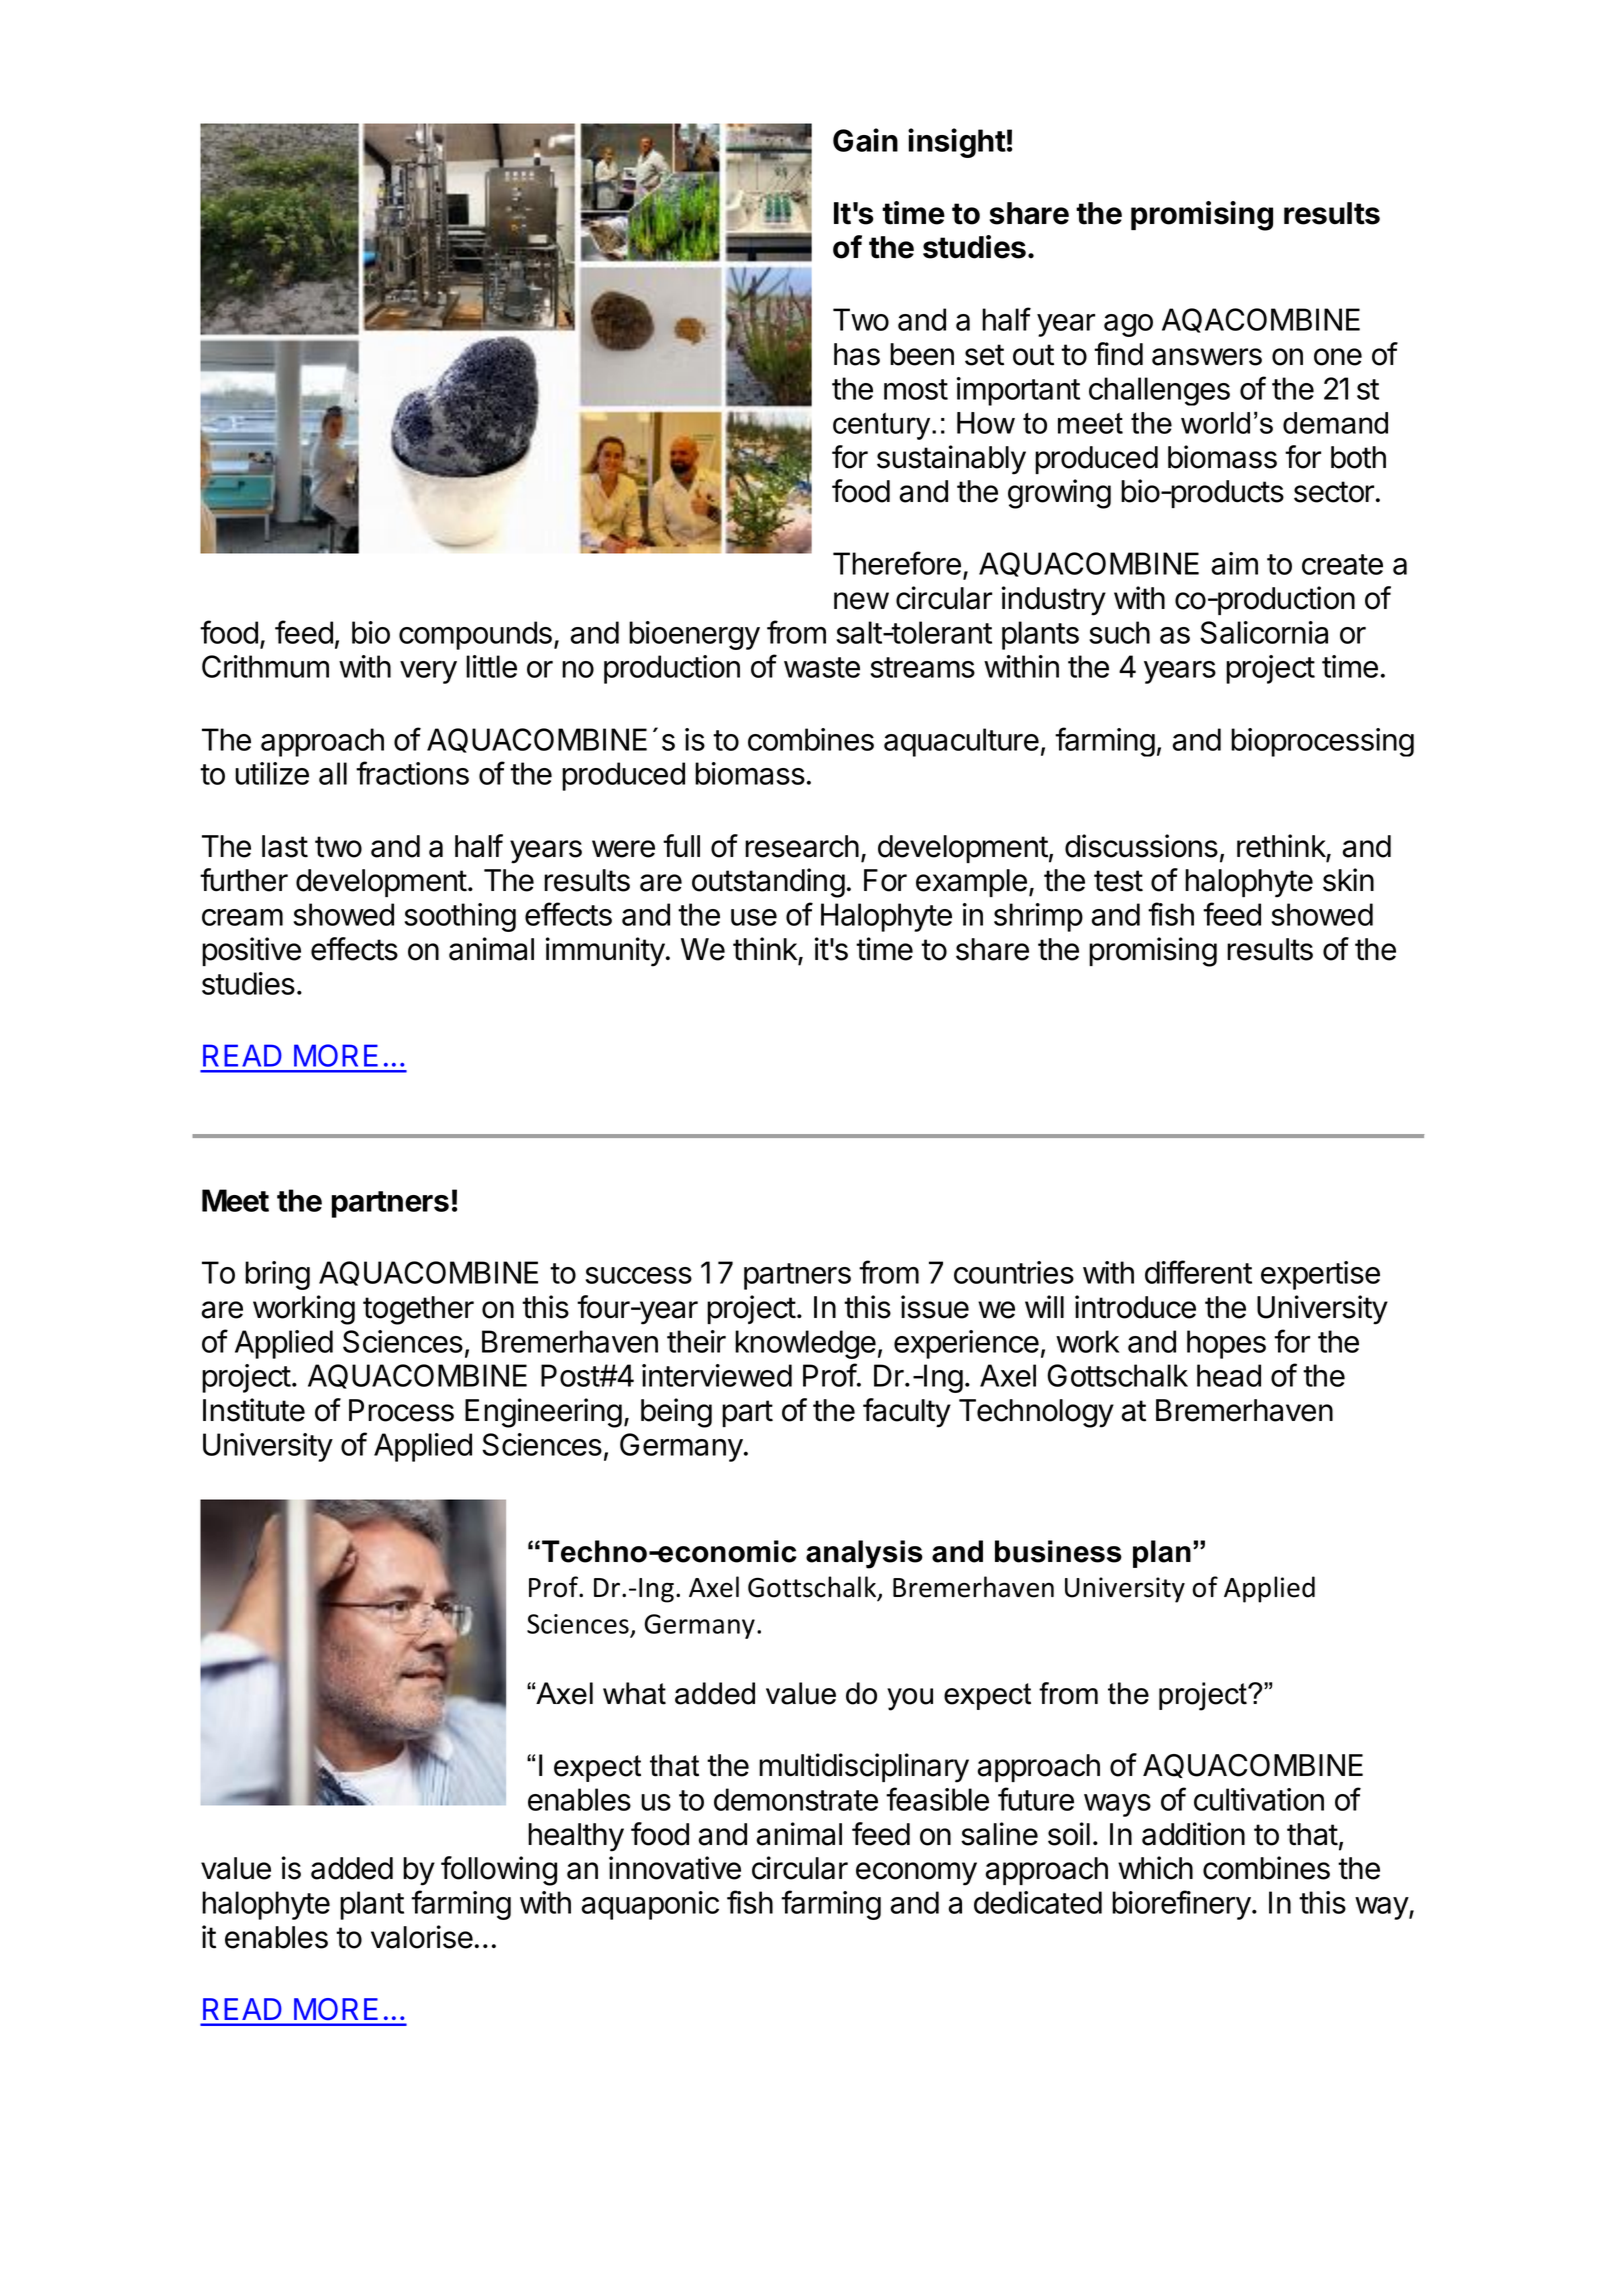 The height and width of the page is (2286, 1617). What do you see at coordinates (254, 1410) in the page?
I see `Institute` at bounding box center [254, 1410].
